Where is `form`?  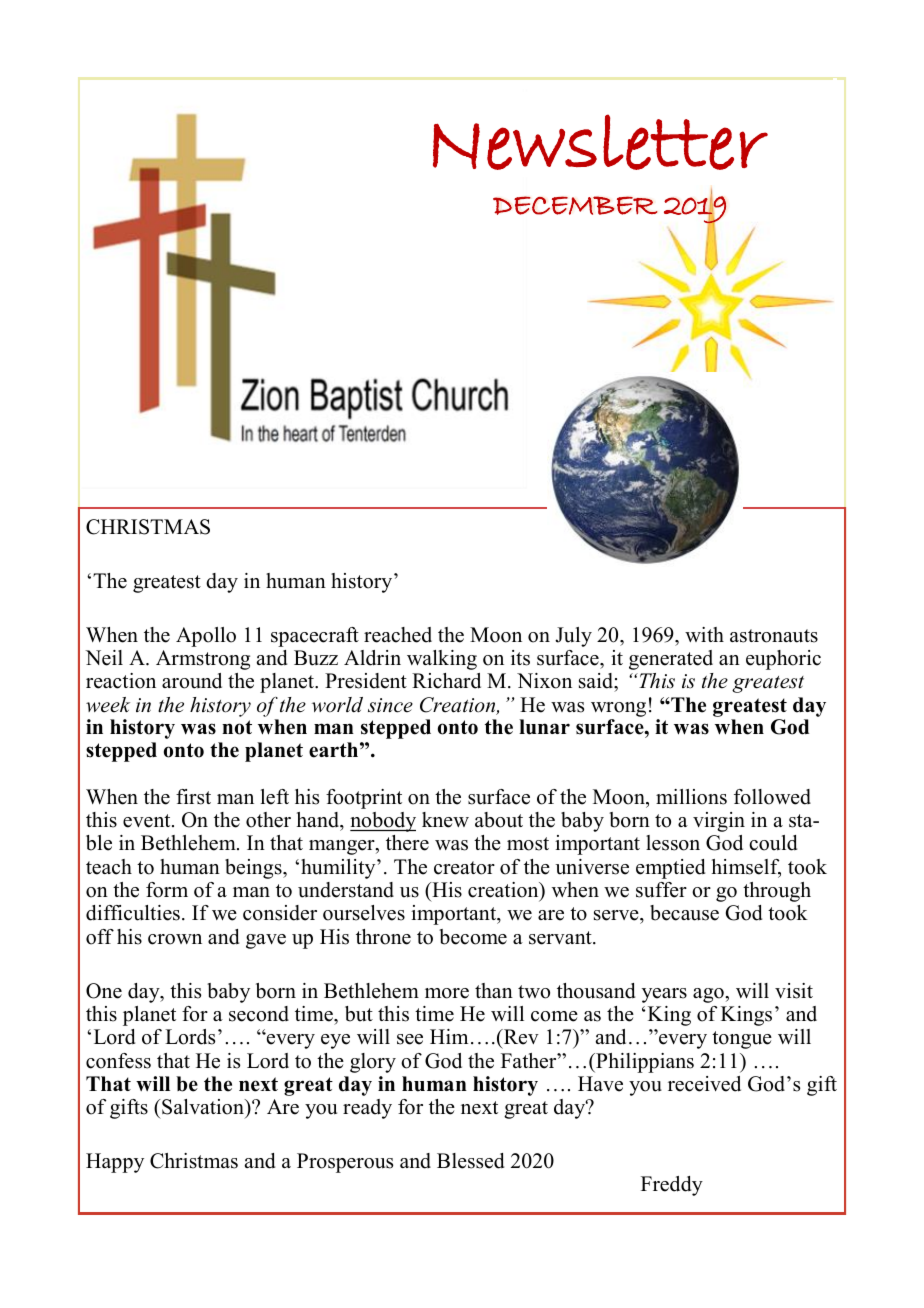 form is located at coordinates (167, 890).
